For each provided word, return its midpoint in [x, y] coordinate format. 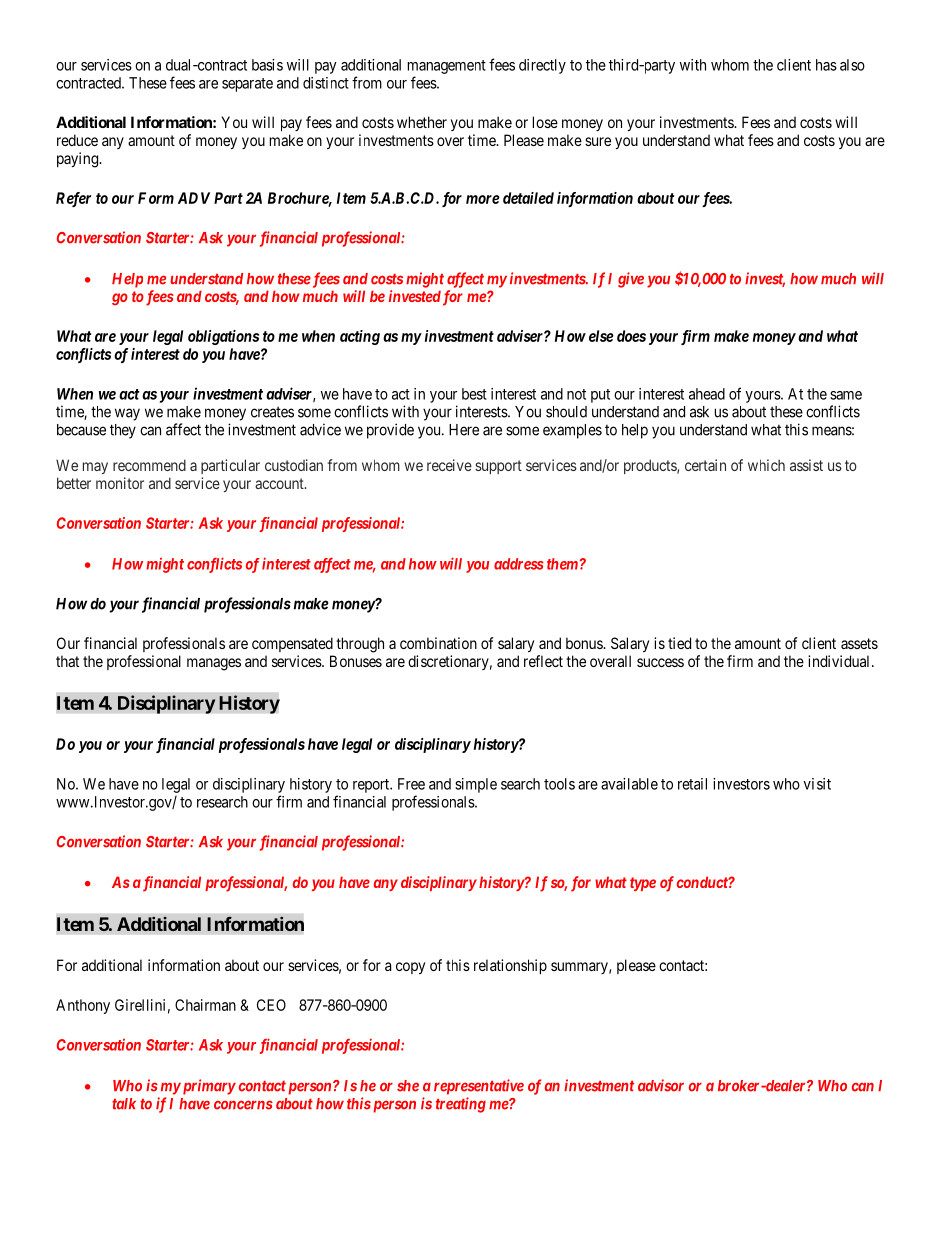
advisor [661, 1085]
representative [479, 1087]
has [826, 65]
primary [208, 1087]
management [447, 67]
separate [247, 85]
